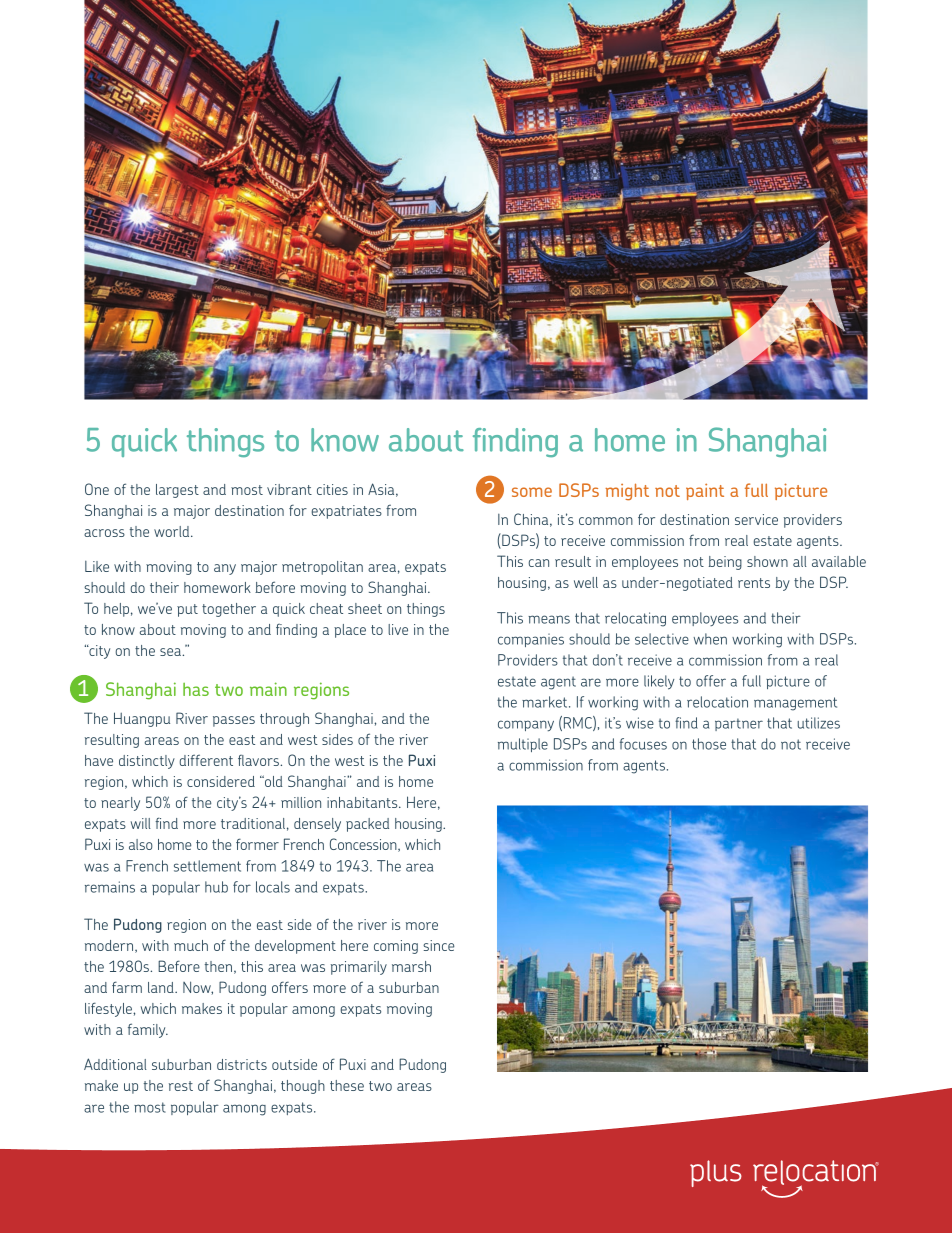 This screenshot has width=952, height=1233. What do you see at coordinates (187, 610) in the screenshot?
I see `put` at bounding box center [187, 610].
